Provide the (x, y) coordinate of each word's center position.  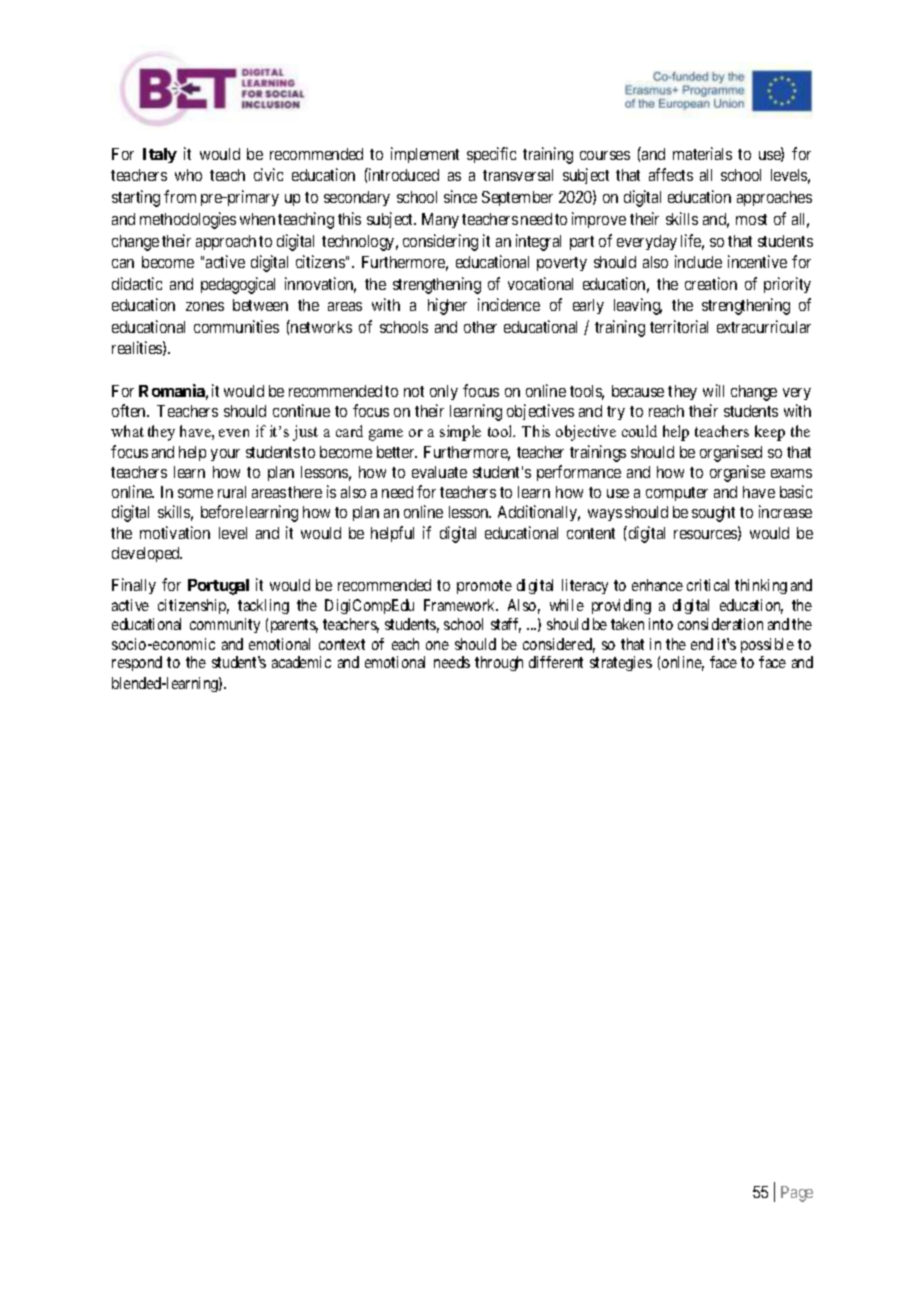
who (188, 175)
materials (702, 153)
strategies (621, 663)
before (222, 511)
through (499, 663)
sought (713, 514)
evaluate (439, 472)
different (556, 662)
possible (767, 645)
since (460, 196)
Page (797, 1194)
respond (137, 663)
